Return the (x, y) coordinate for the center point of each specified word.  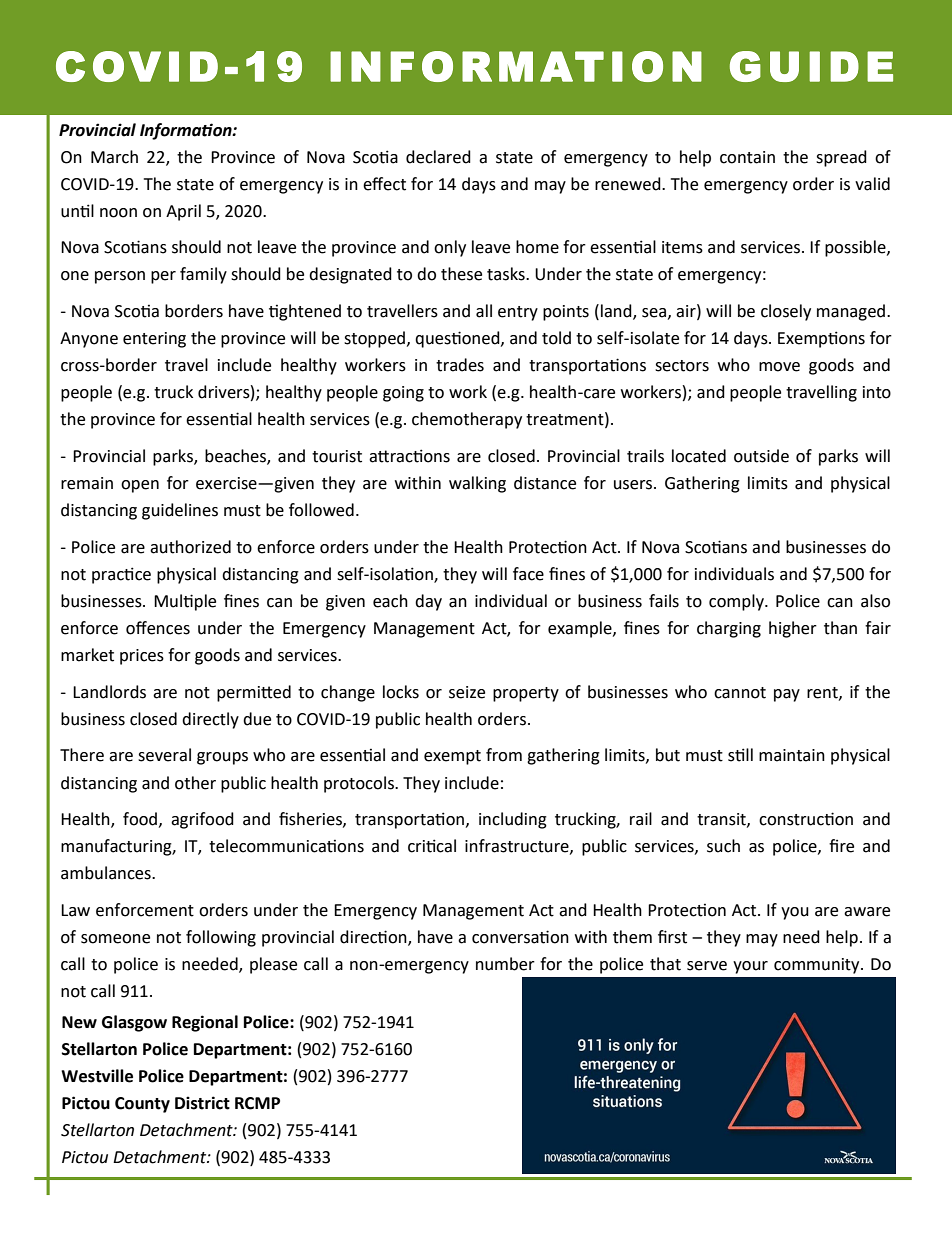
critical (432, 846)
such (723, 846)
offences (158, 628)
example (581, 629)
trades (460, 365)
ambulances (107, 873)
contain (747, 157)
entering (154, 340)
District (202, 1103)
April (183, 212)
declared (438, 157)
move (779, 367)
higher (793, 629)
